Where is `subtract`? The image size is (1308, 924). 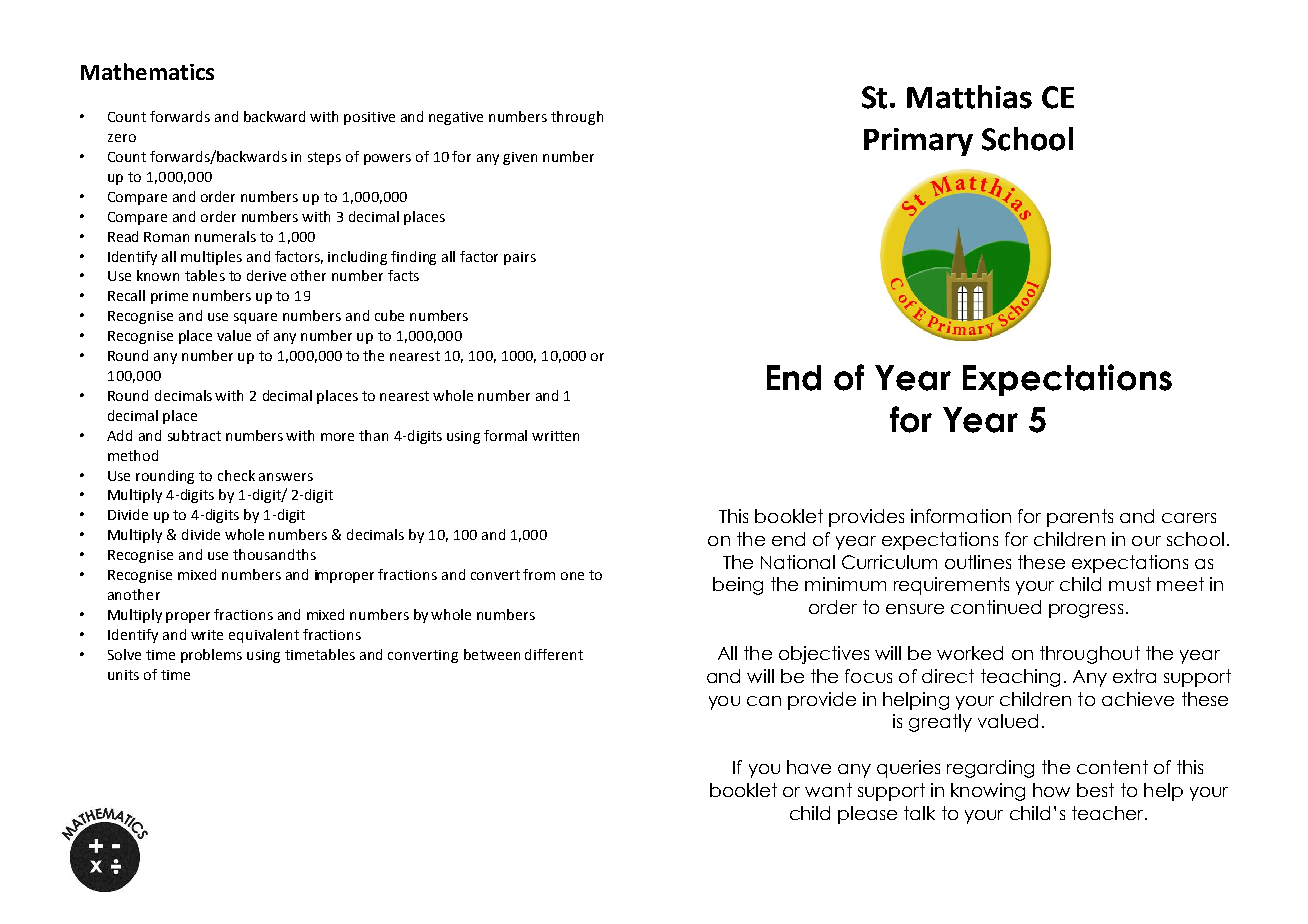
subtract is located at coordinates (194, 435).
